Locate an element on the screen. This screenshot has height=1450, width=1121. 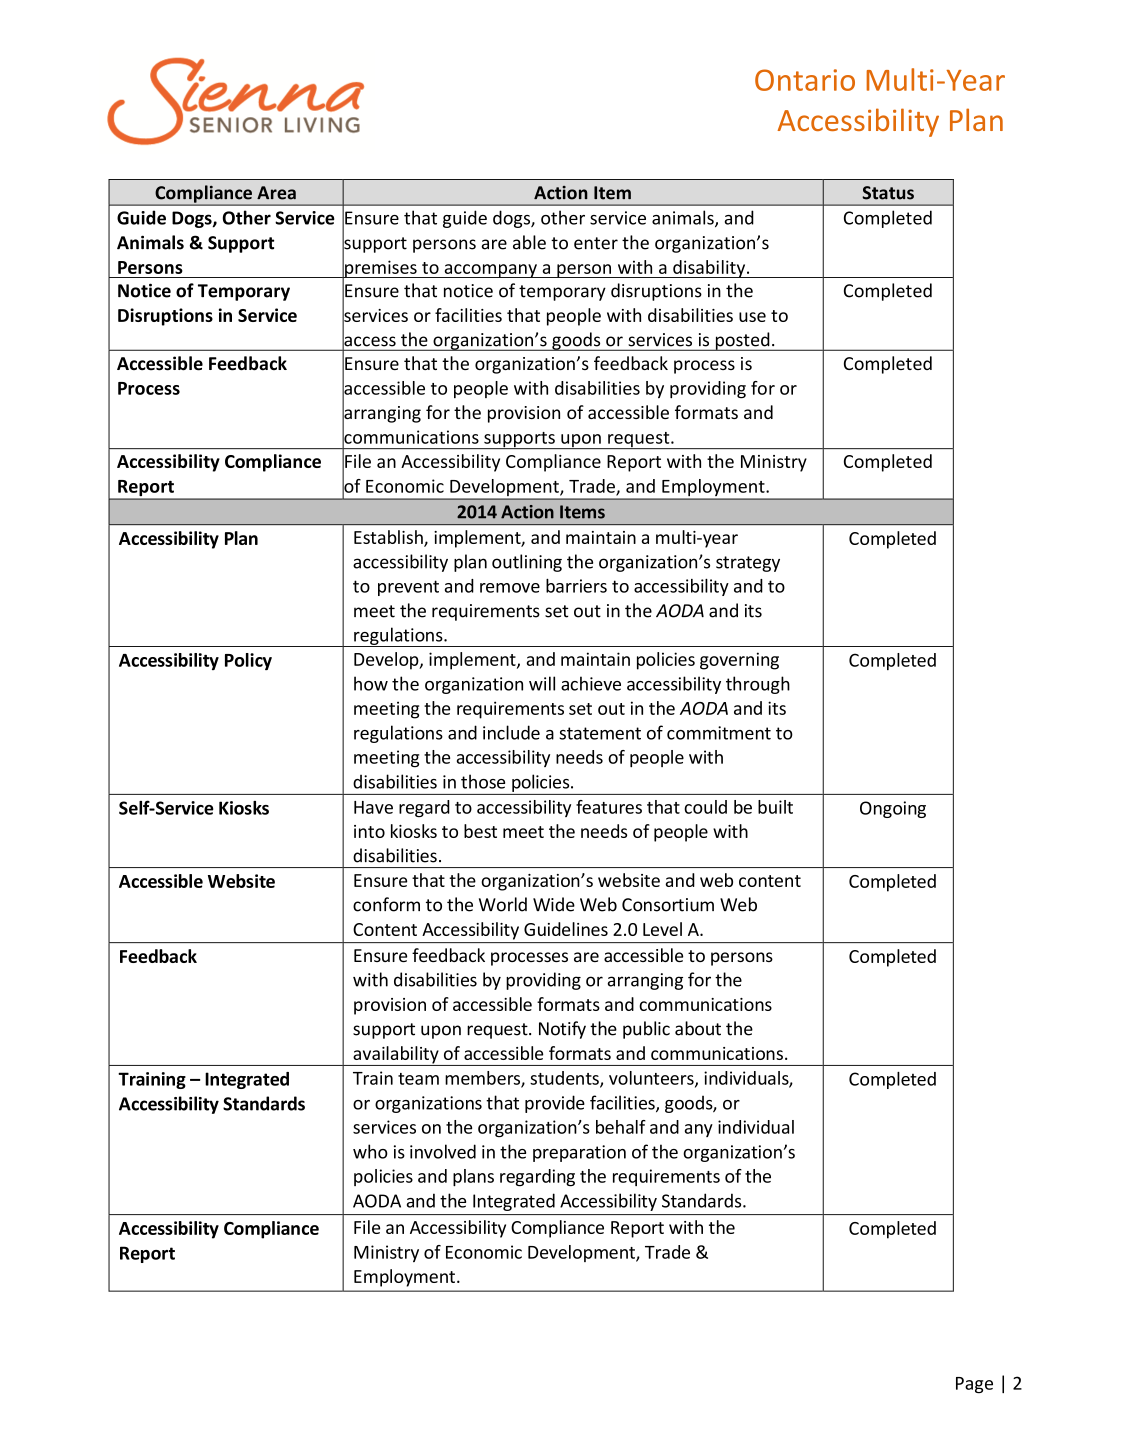
Area is located at coordinates (276, 193).
